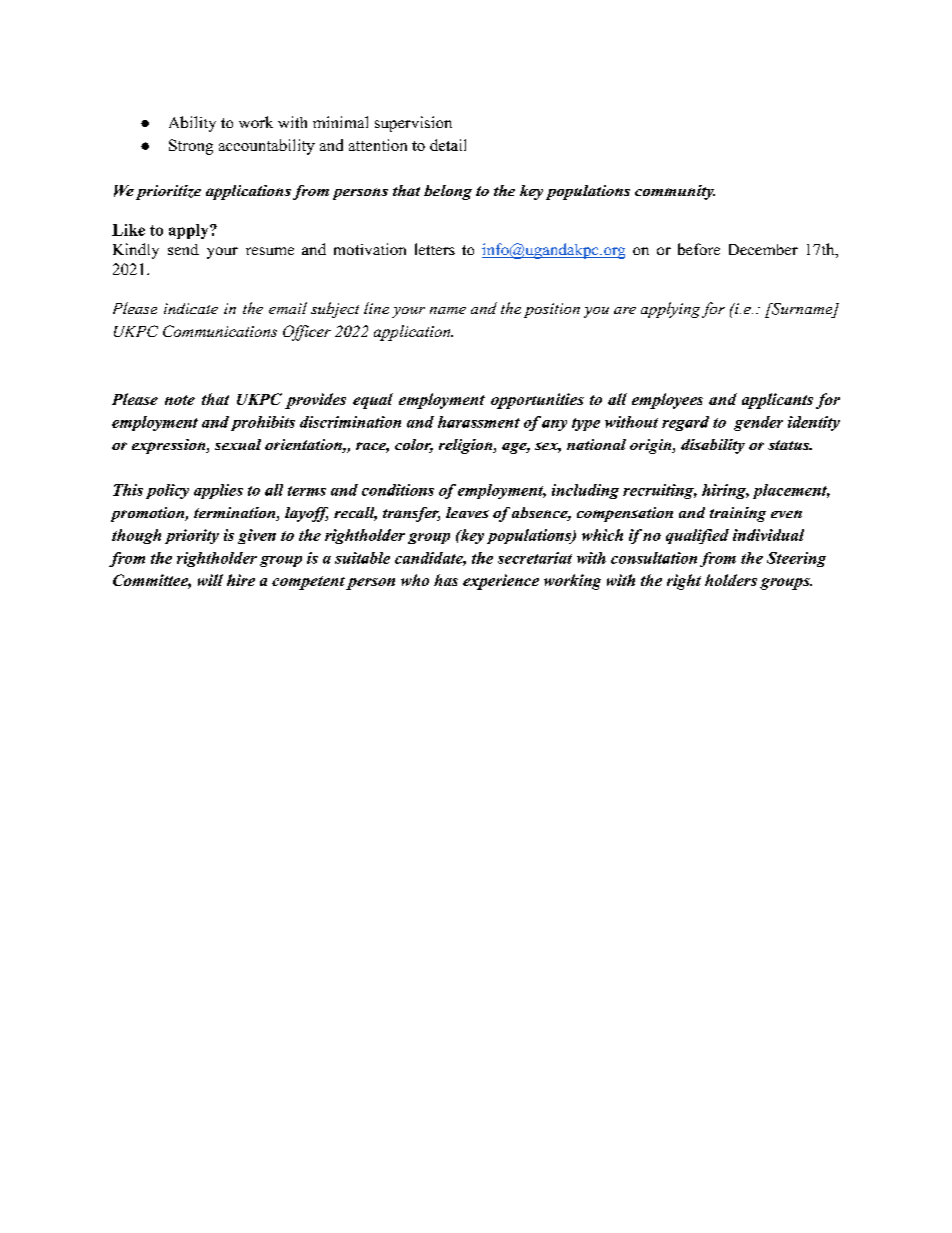 The width and height of the page is (952, 1233). What do you see at coordinates (191, 147) in the page?
I see `Strong` at bounding box center [191, 147].
